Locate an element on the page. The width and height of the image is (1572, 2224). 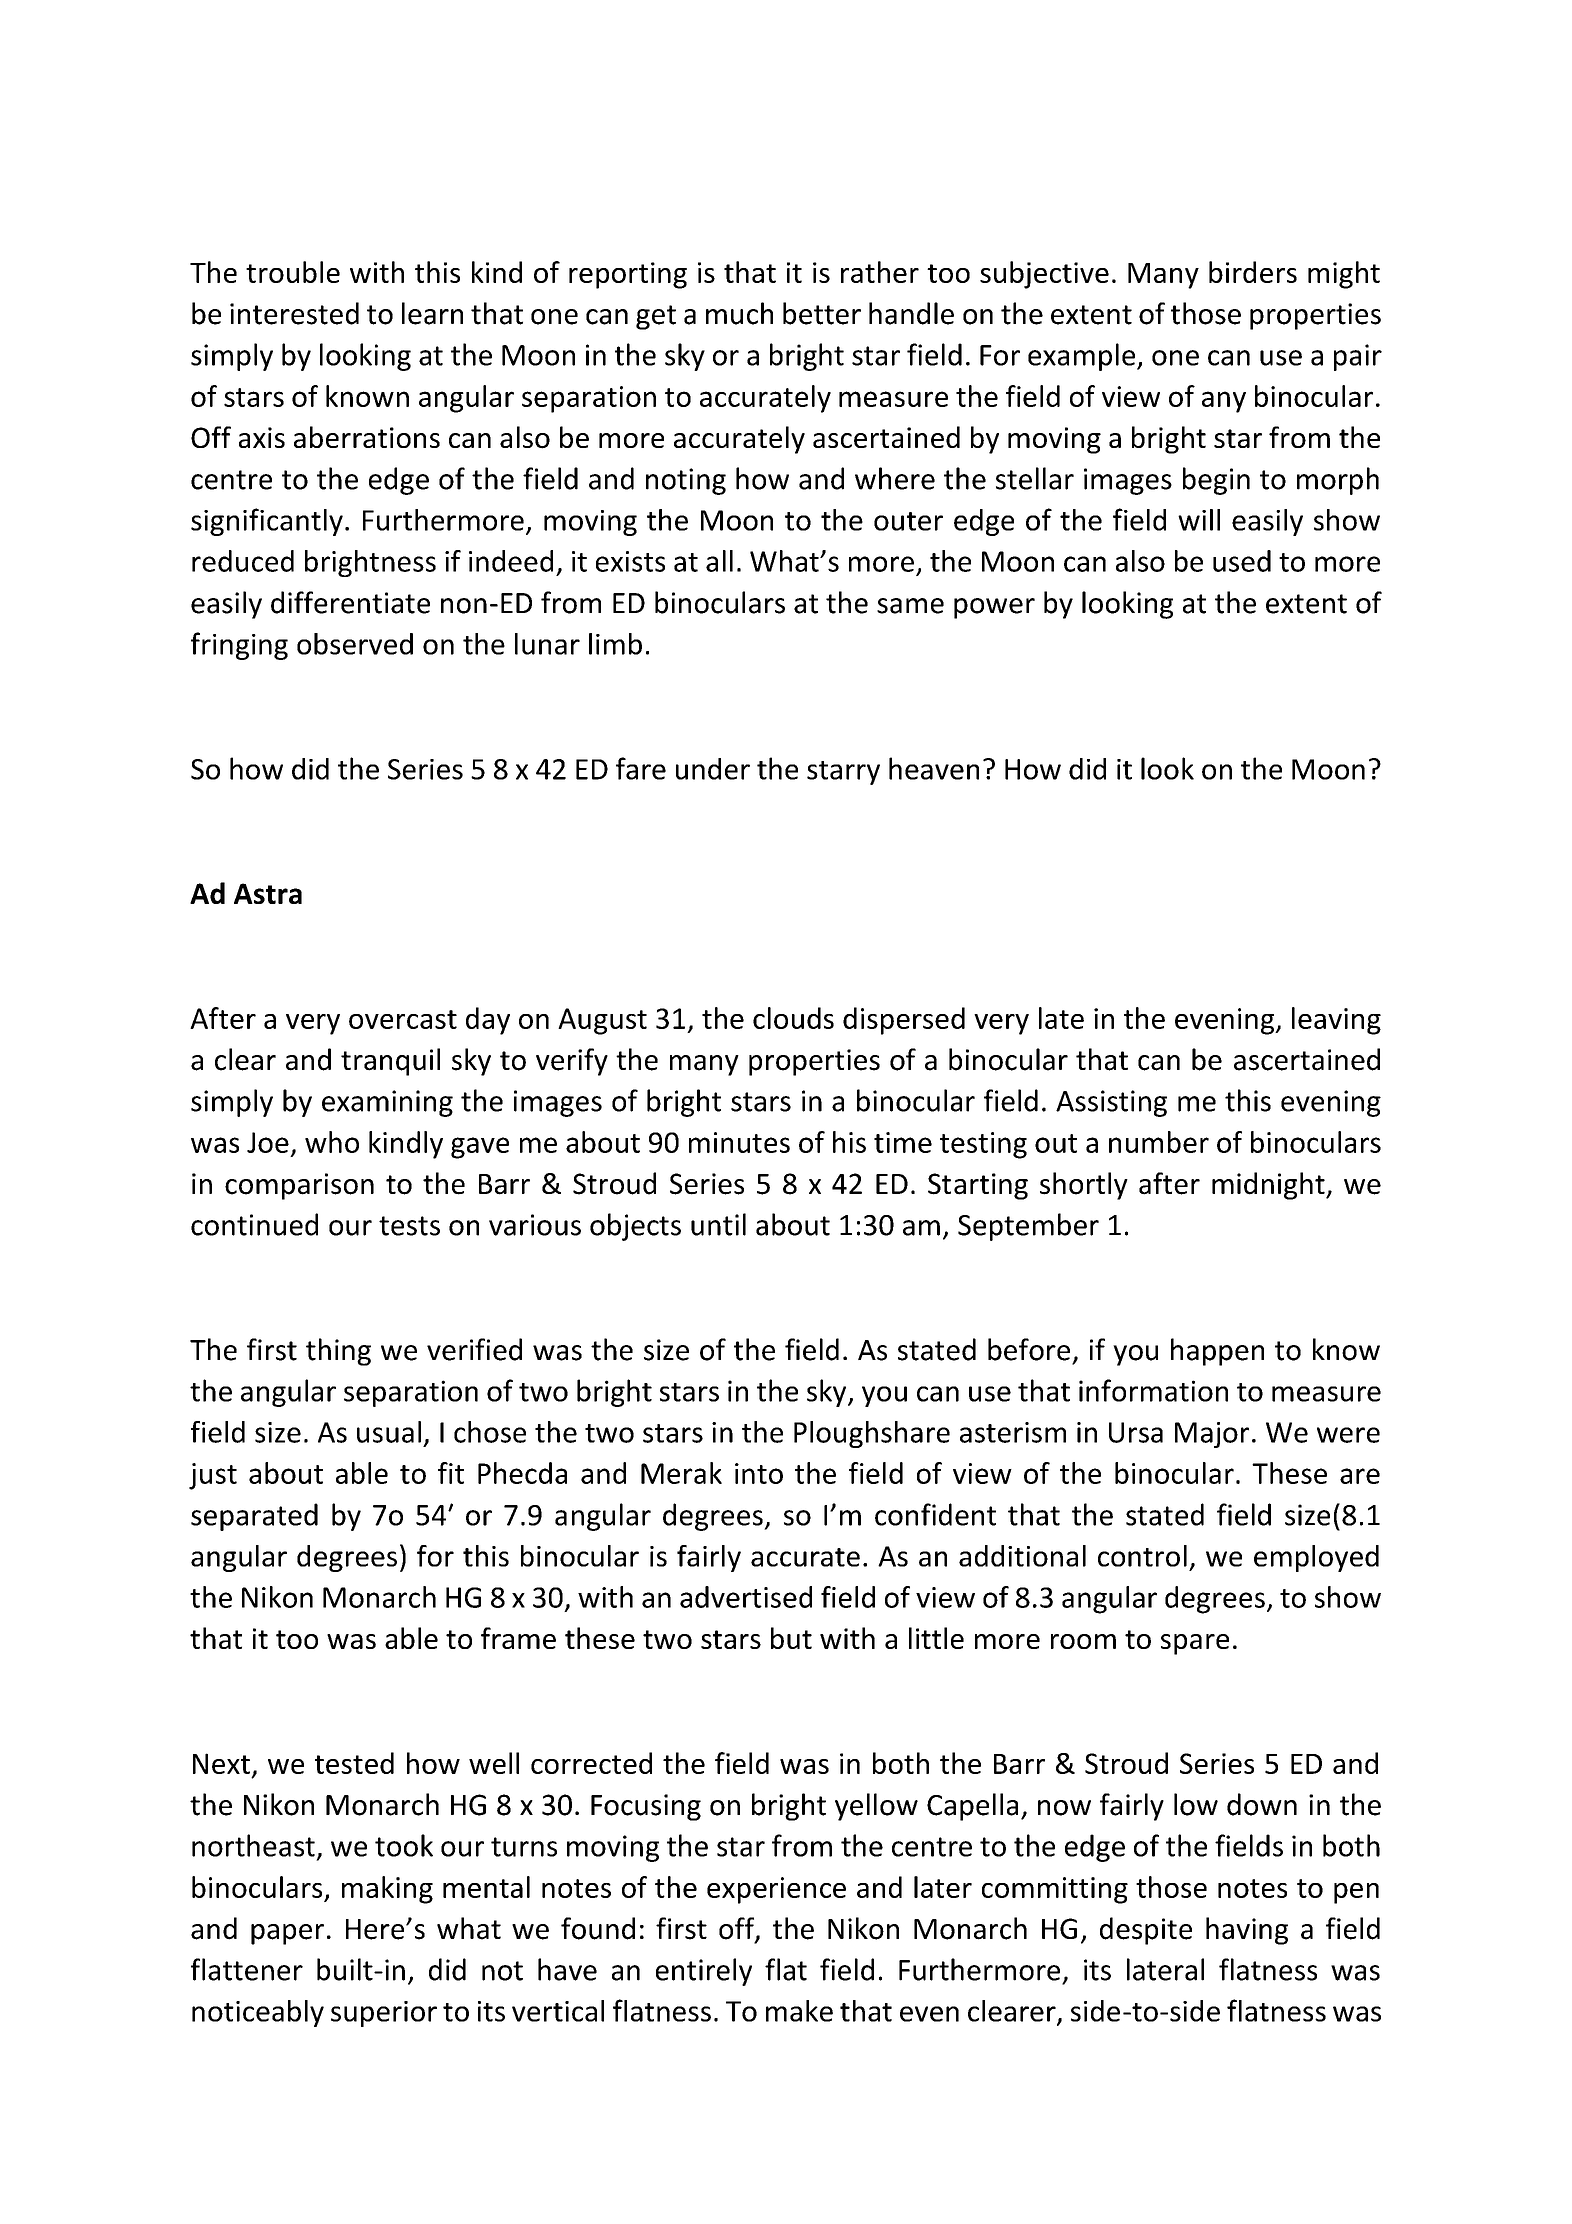
birders is located at coordinates (1253, 272).
